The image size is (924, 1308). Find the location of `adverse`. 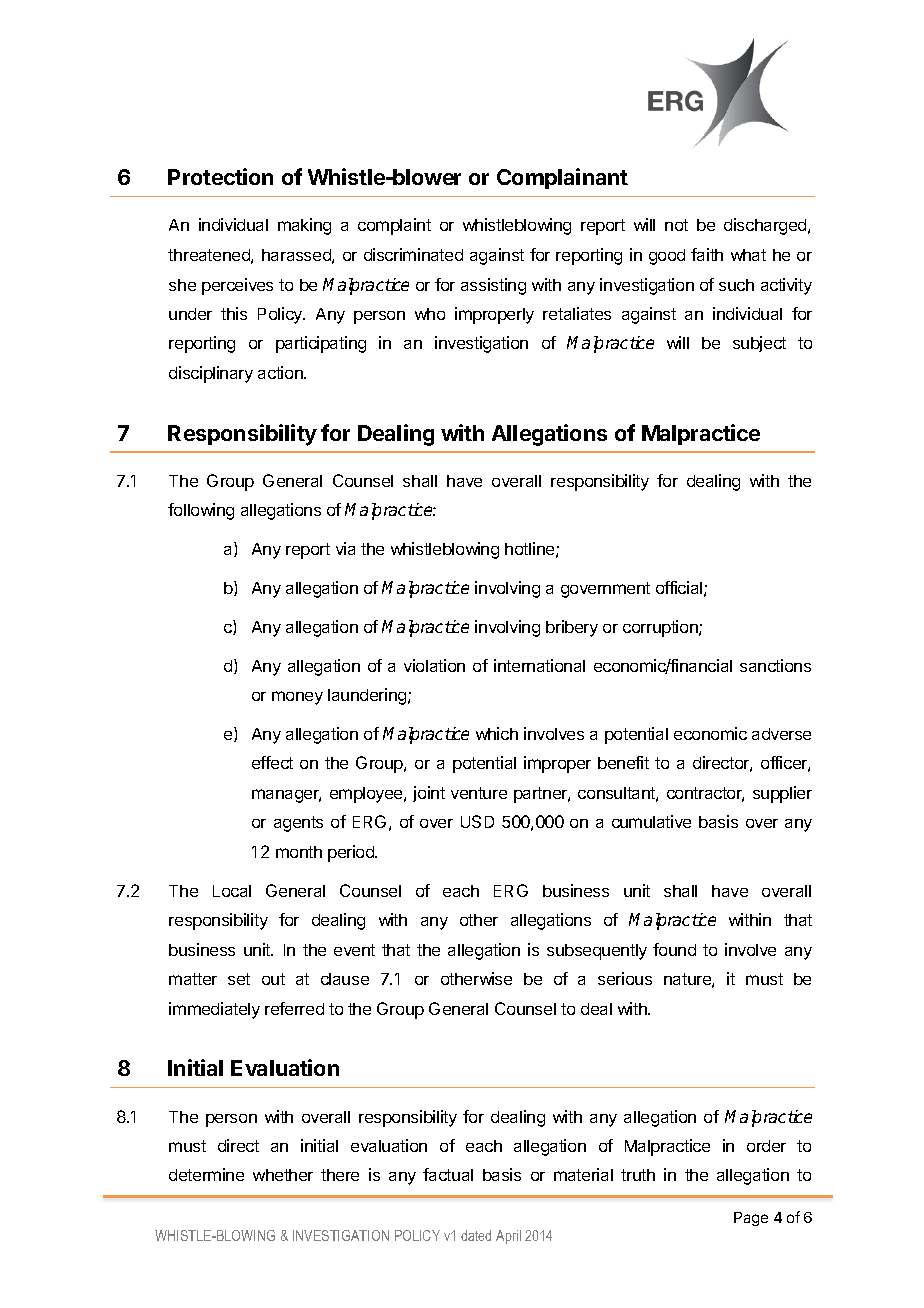

adverse is located at coordinates (781, 734).
